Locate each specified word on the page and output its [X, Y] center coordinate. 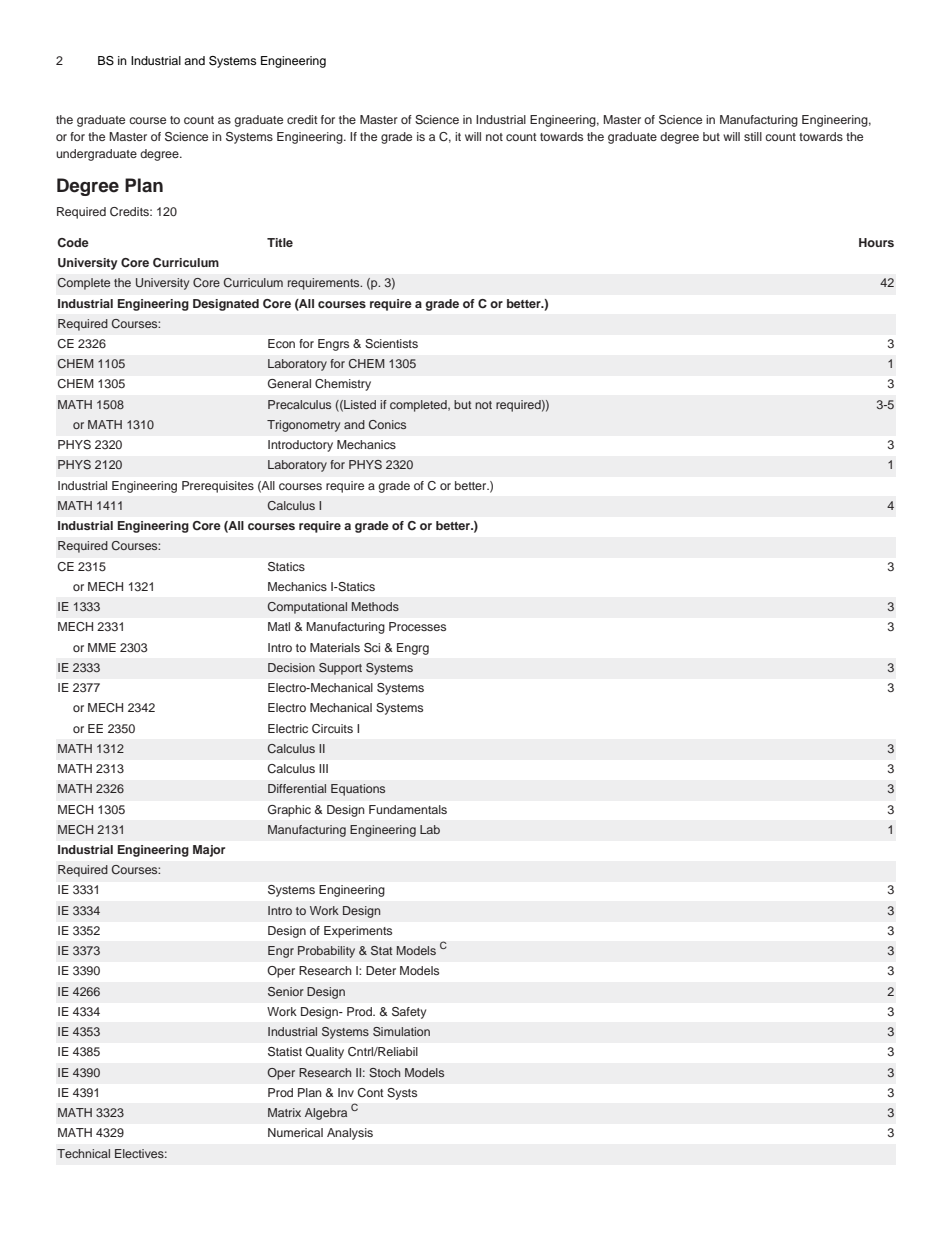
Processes [417, 626]
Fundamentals [408, 809]
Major [209, 851]
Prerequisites [218, 487]
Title [280, 242]
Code [73, 242]
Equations [358, 790]
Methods [375, 606]
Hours [876, 242]
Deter [381, 970]
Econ [281, 343]
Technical [83, 1153]
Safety [409, 1013]
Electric [288, 728]
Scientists [391, 344]
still [753, 136]
